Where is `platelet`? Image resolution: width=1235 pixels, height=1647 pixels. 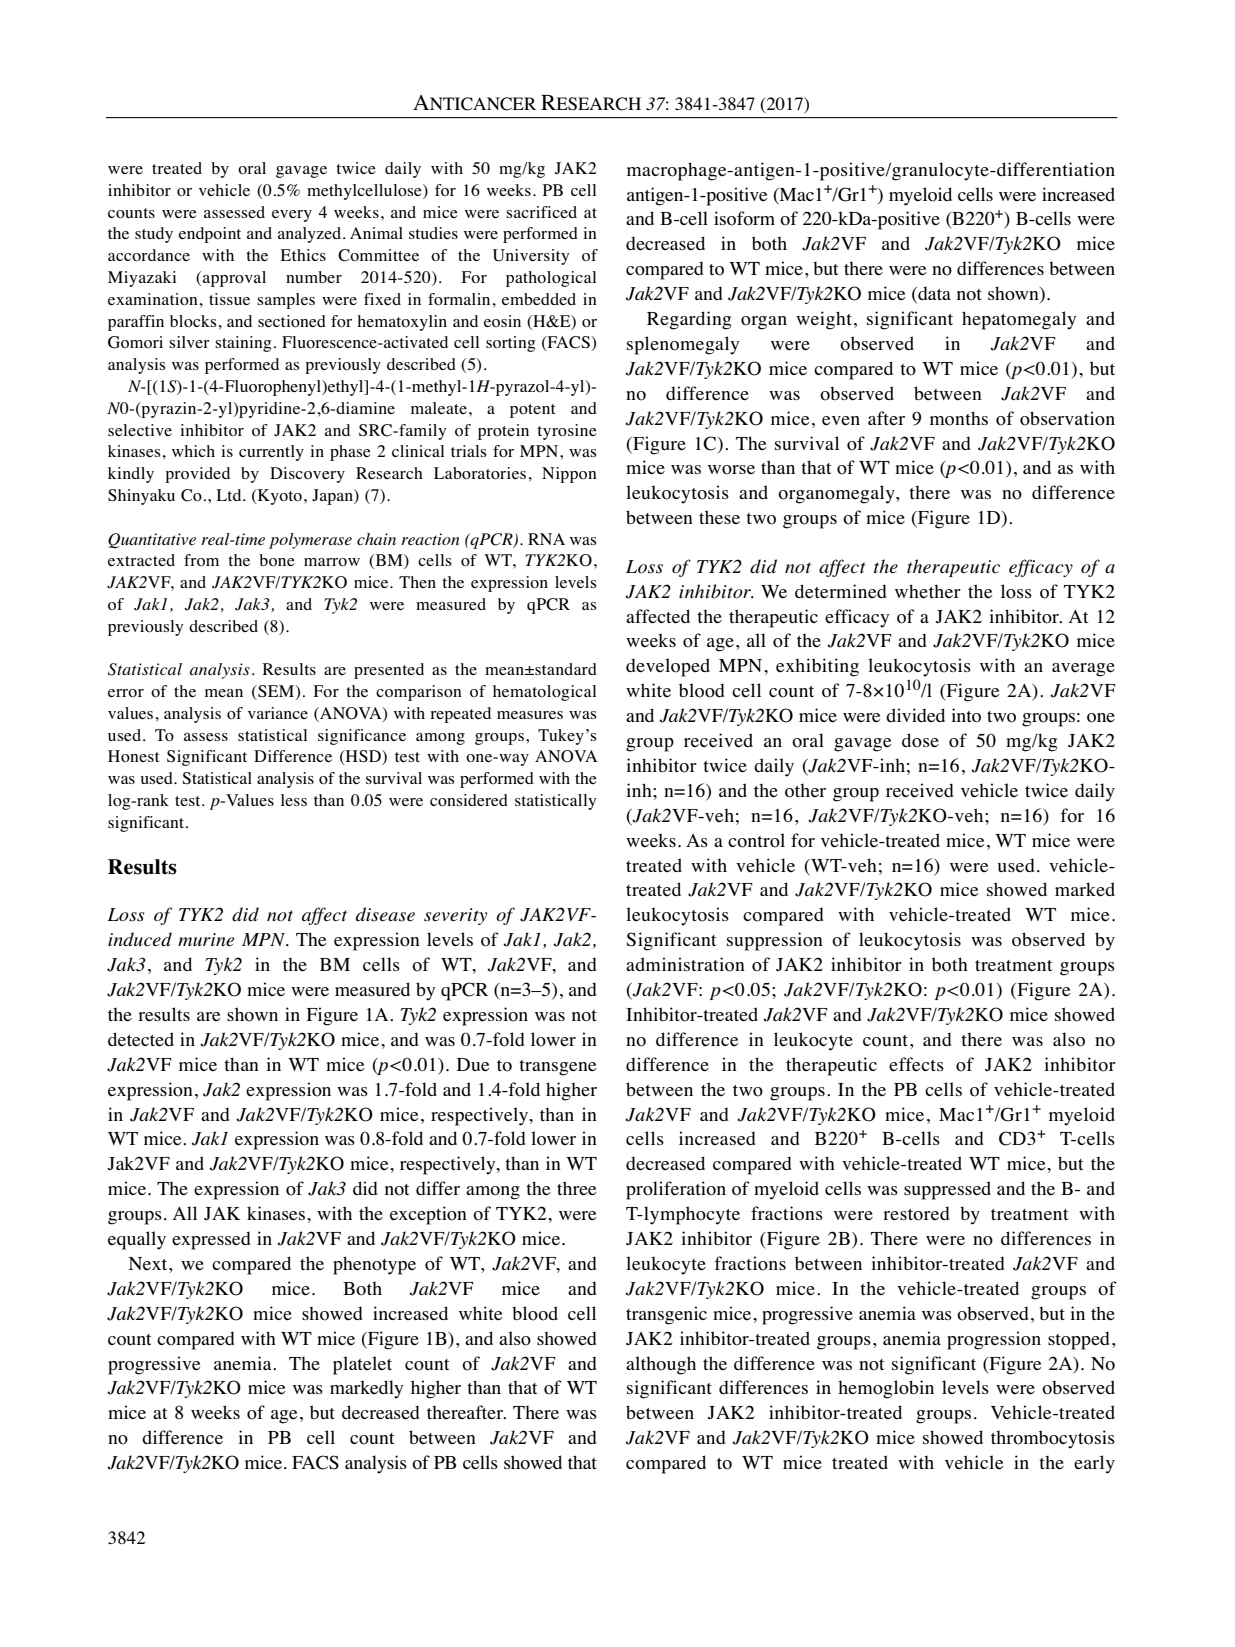 platelet is located at coordinates (362, 1365).
